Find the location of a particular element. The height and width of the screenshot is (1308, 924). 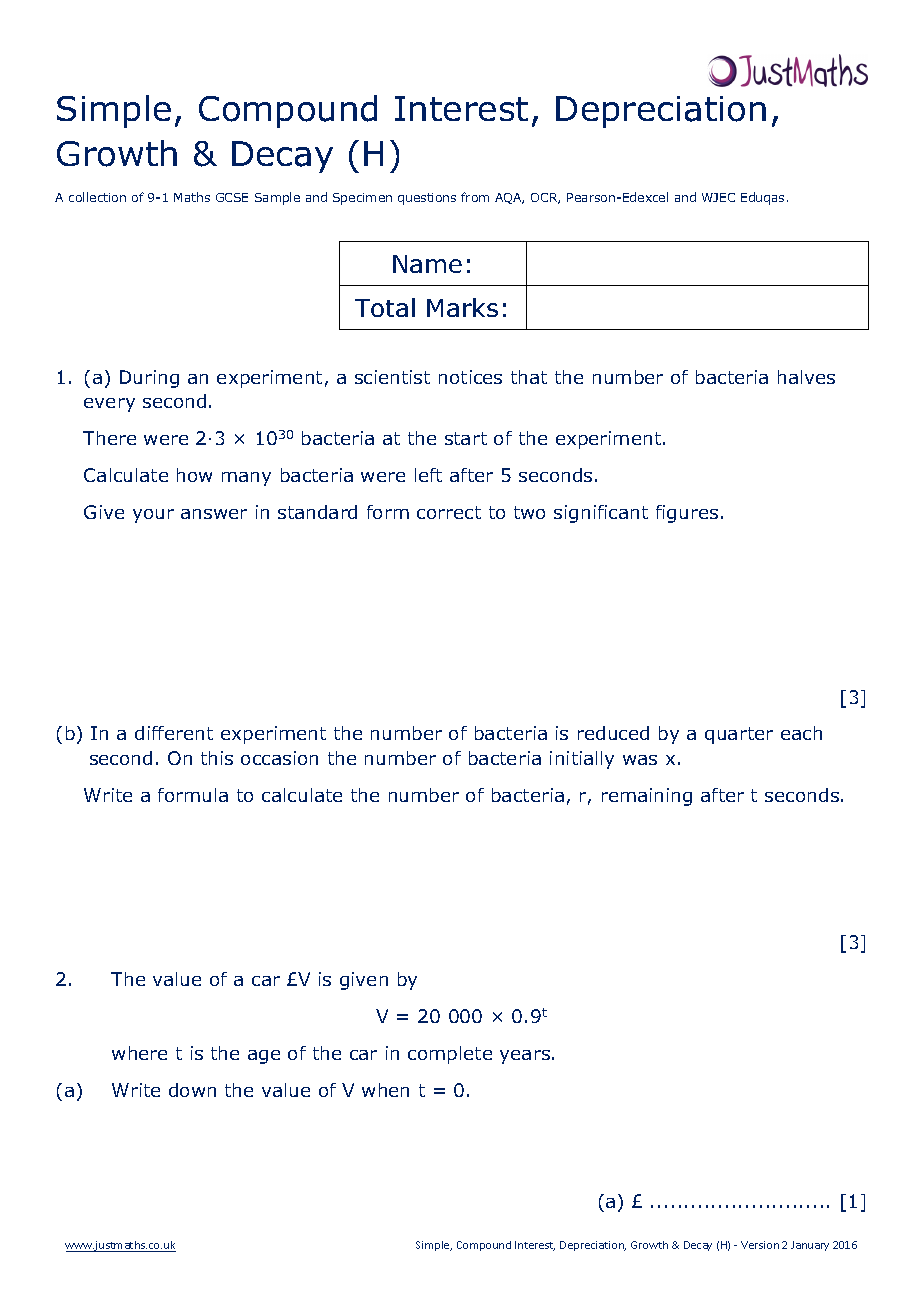

years is located at coordinates (525, 1057).
